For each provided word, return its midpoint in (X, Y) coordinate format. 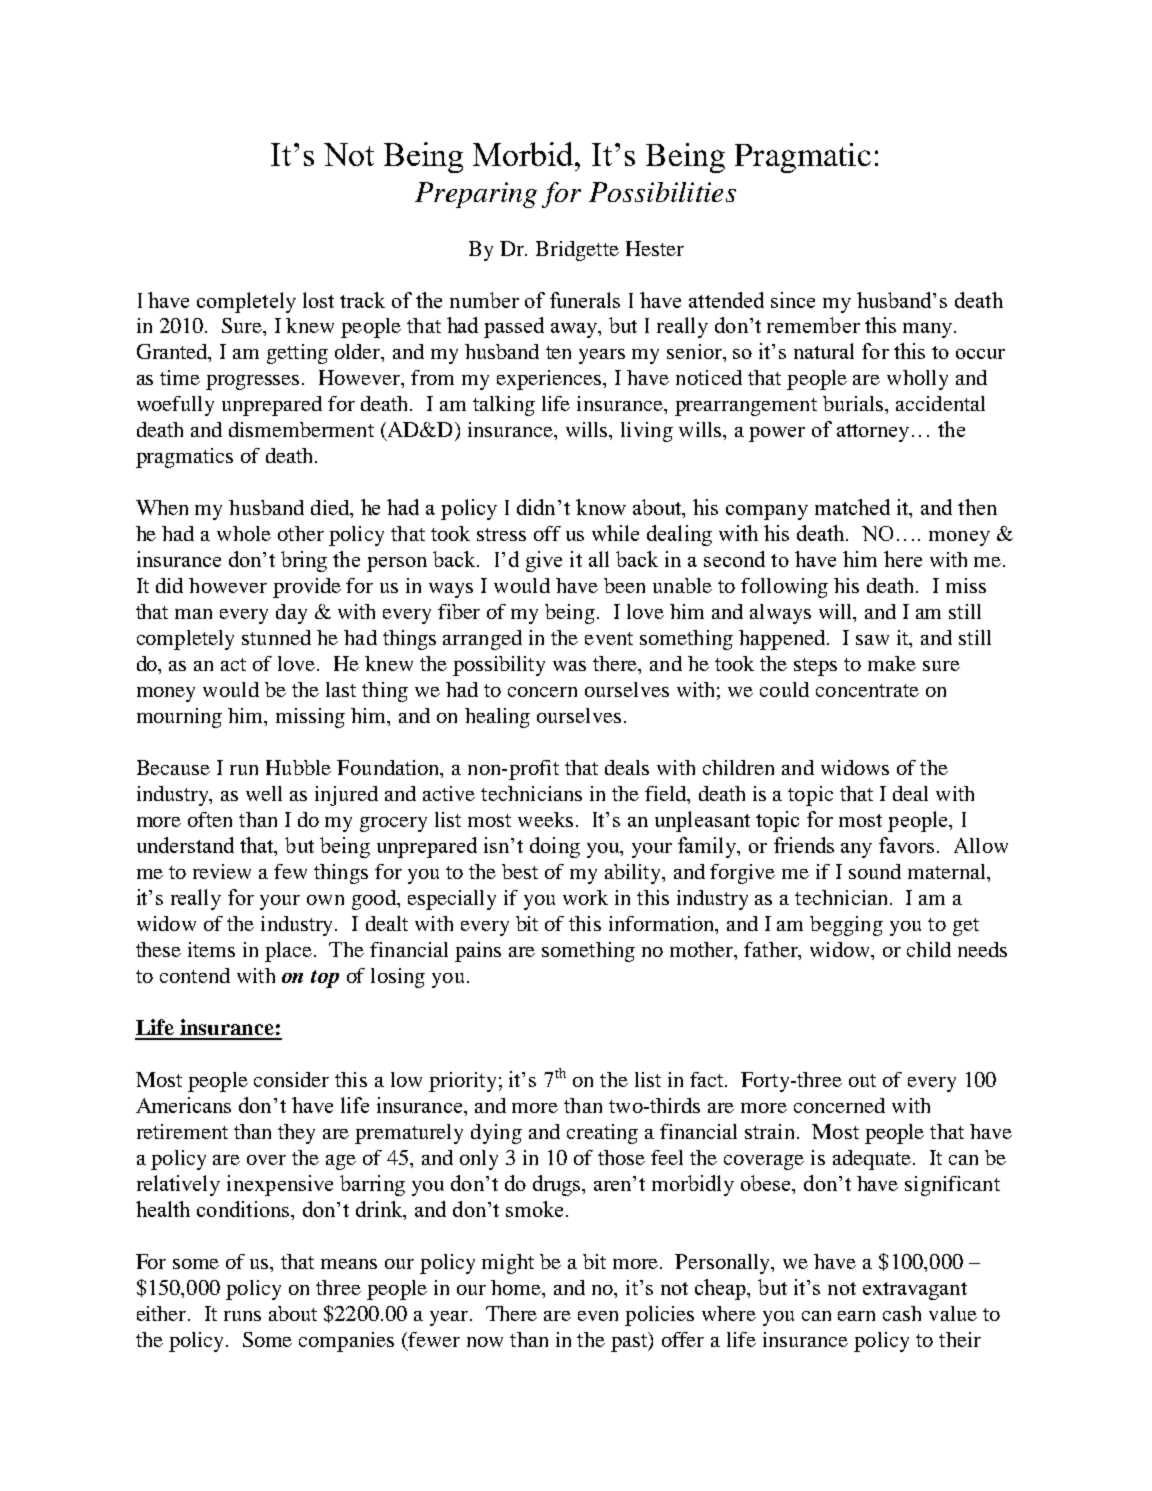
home (517, 1287)
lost (318, 300)
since (793, 300)
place (290, 952)
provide (307, 588)
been (624, 585)
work (585, 897)
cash (902, 1313)
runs (242, 1316)
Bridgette (577, 251)
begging (846, 926)
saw (872, 640)
